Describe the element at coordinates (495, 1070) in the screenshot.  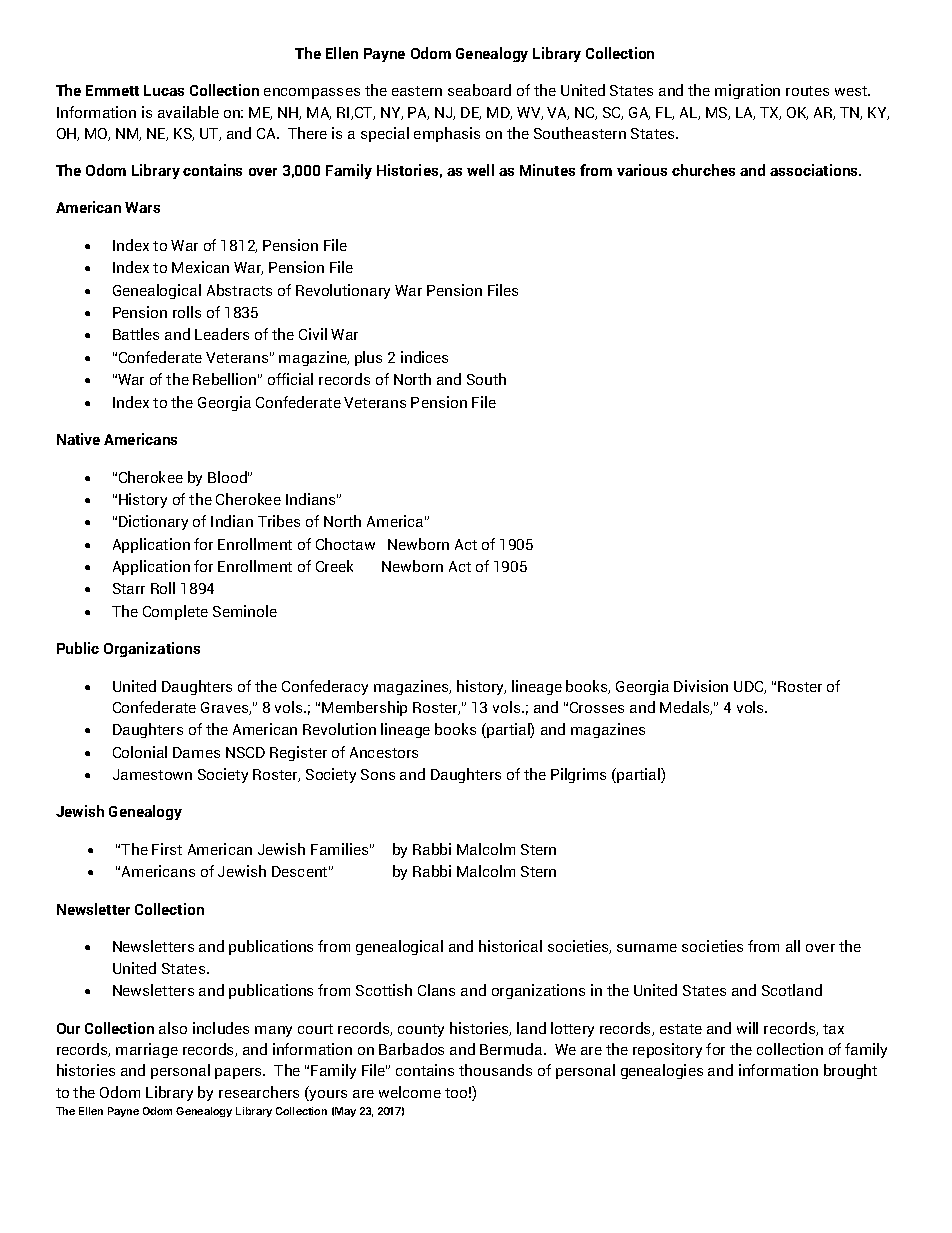
I see `thousands` at that location.
